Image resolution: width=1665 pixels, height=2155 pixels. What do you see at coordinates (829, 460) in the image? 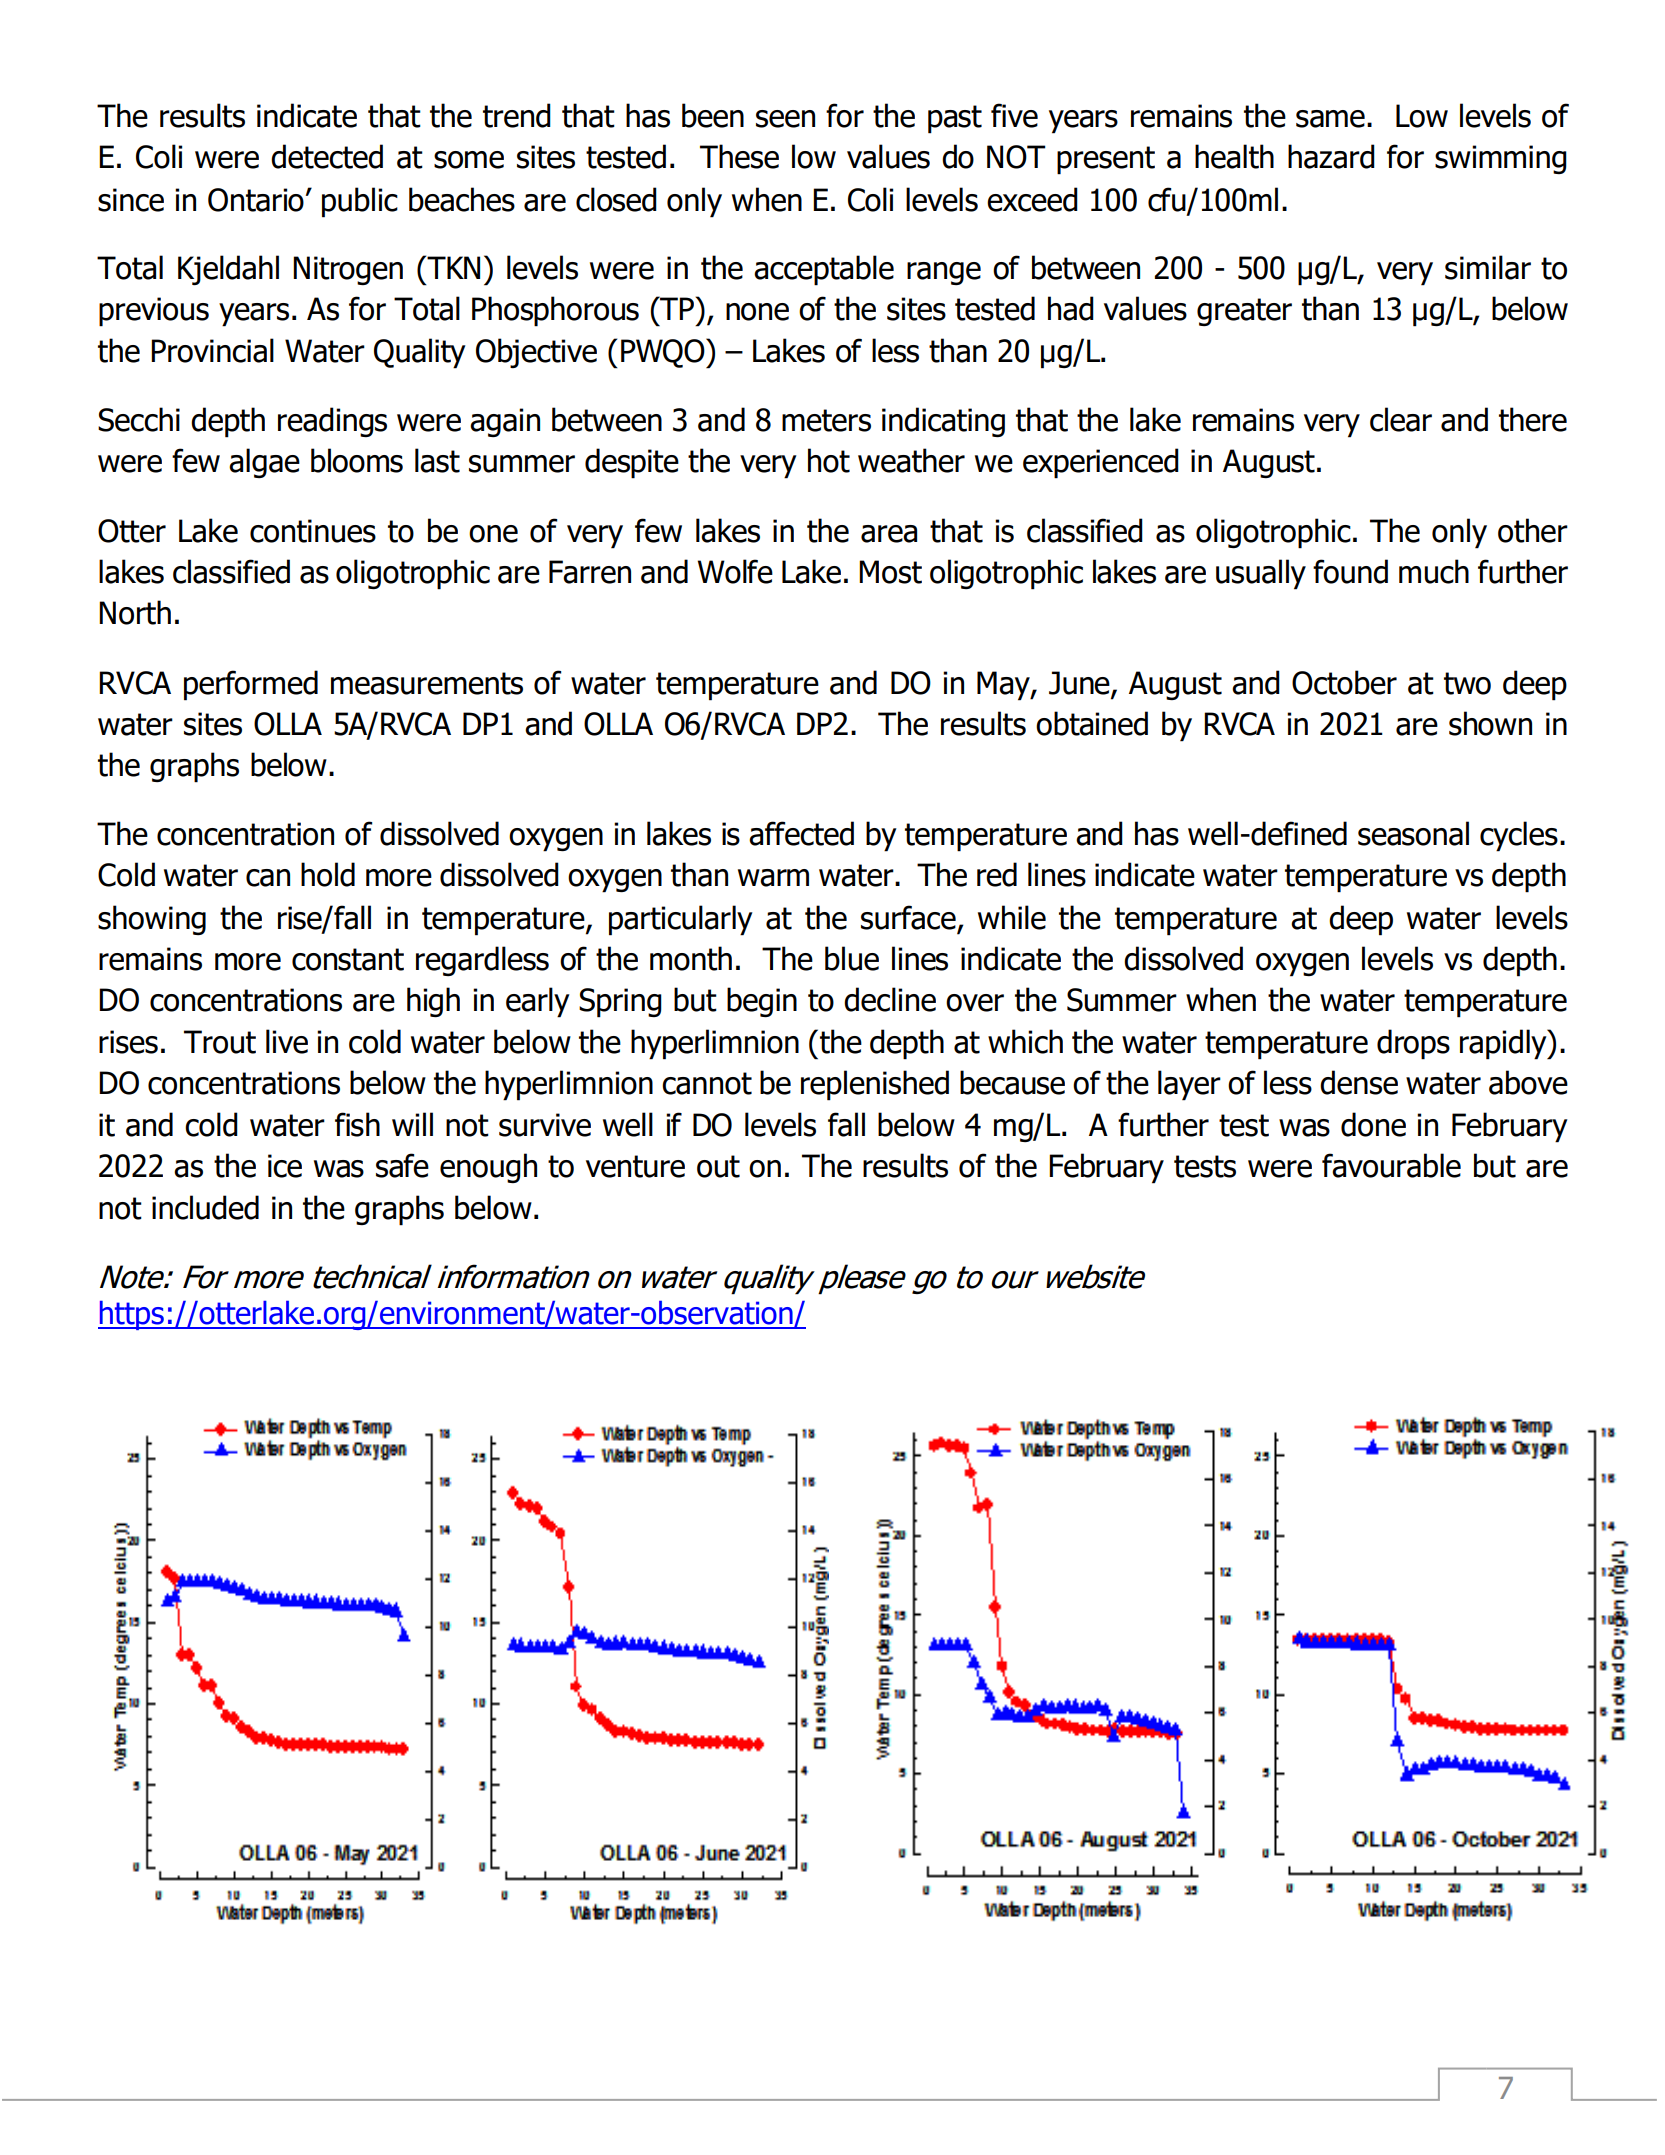
I see `hot` at bounding box center [829, 460].
